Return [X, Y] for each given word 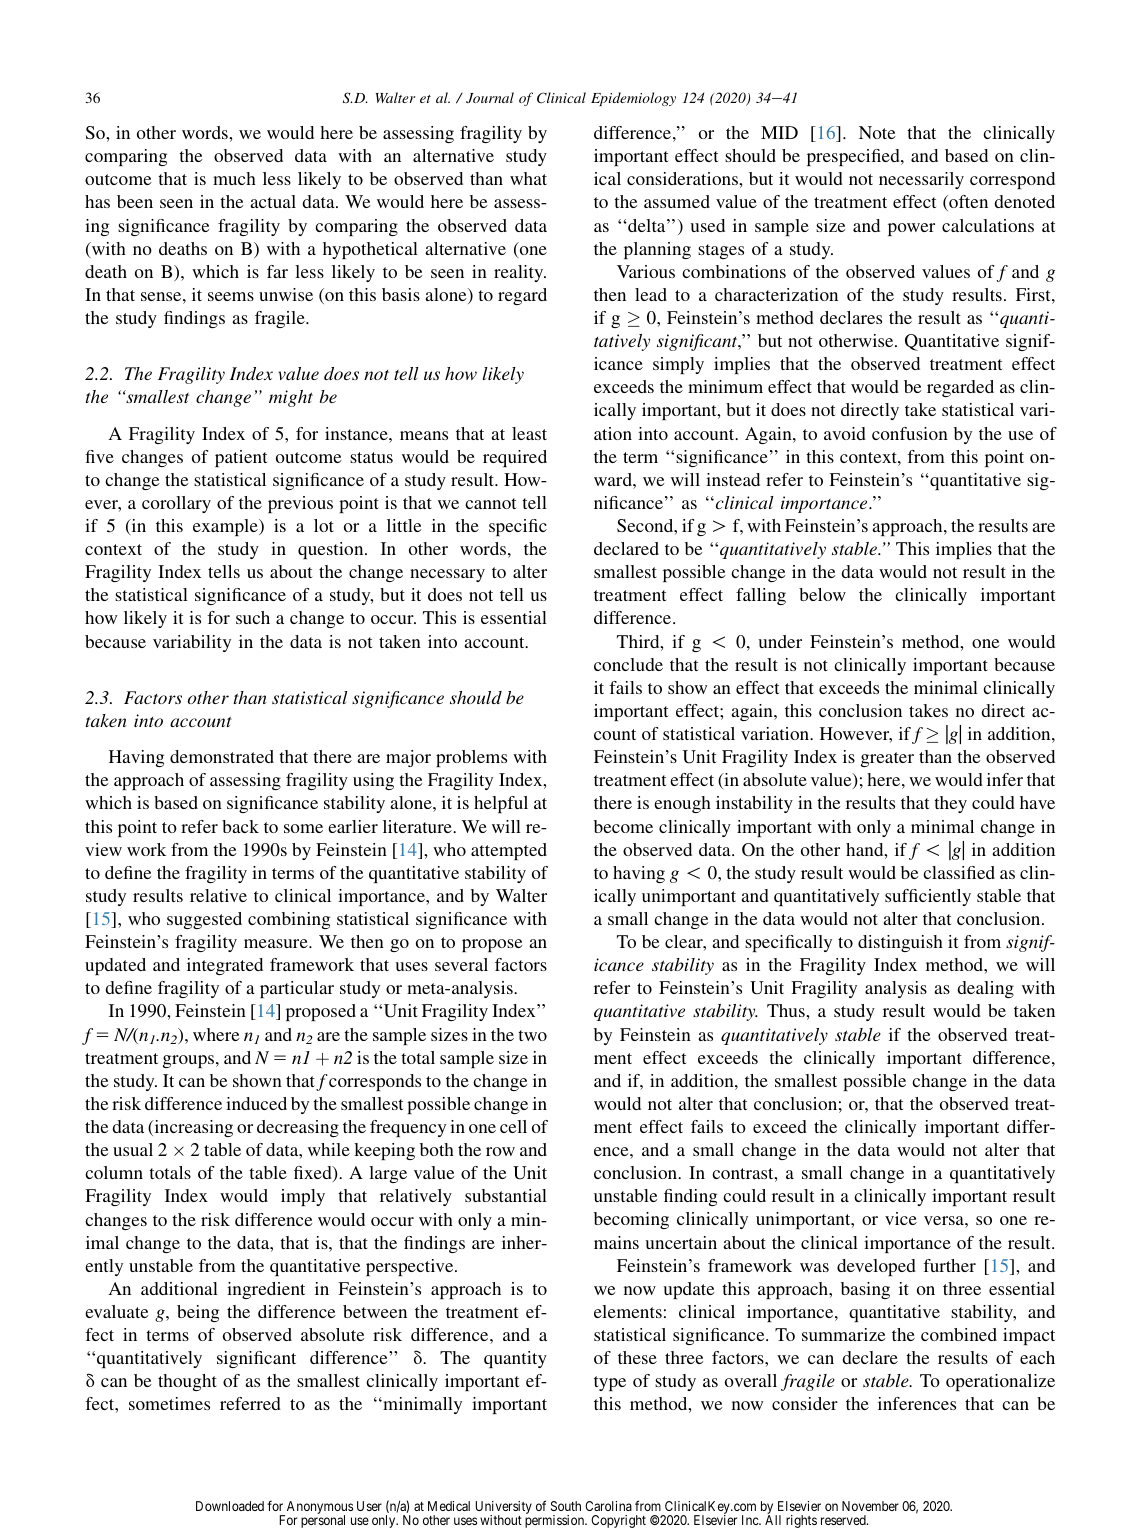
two [532, 1035]
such [253, 617]
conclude [628, 664]
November [870, 1506]
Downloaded [230, 1506]
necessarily [921, 180]
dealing [986, 989]
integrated [225, 966]
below [822, 594]
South [566, 1506]
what [528, 178]
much [234, 178]
